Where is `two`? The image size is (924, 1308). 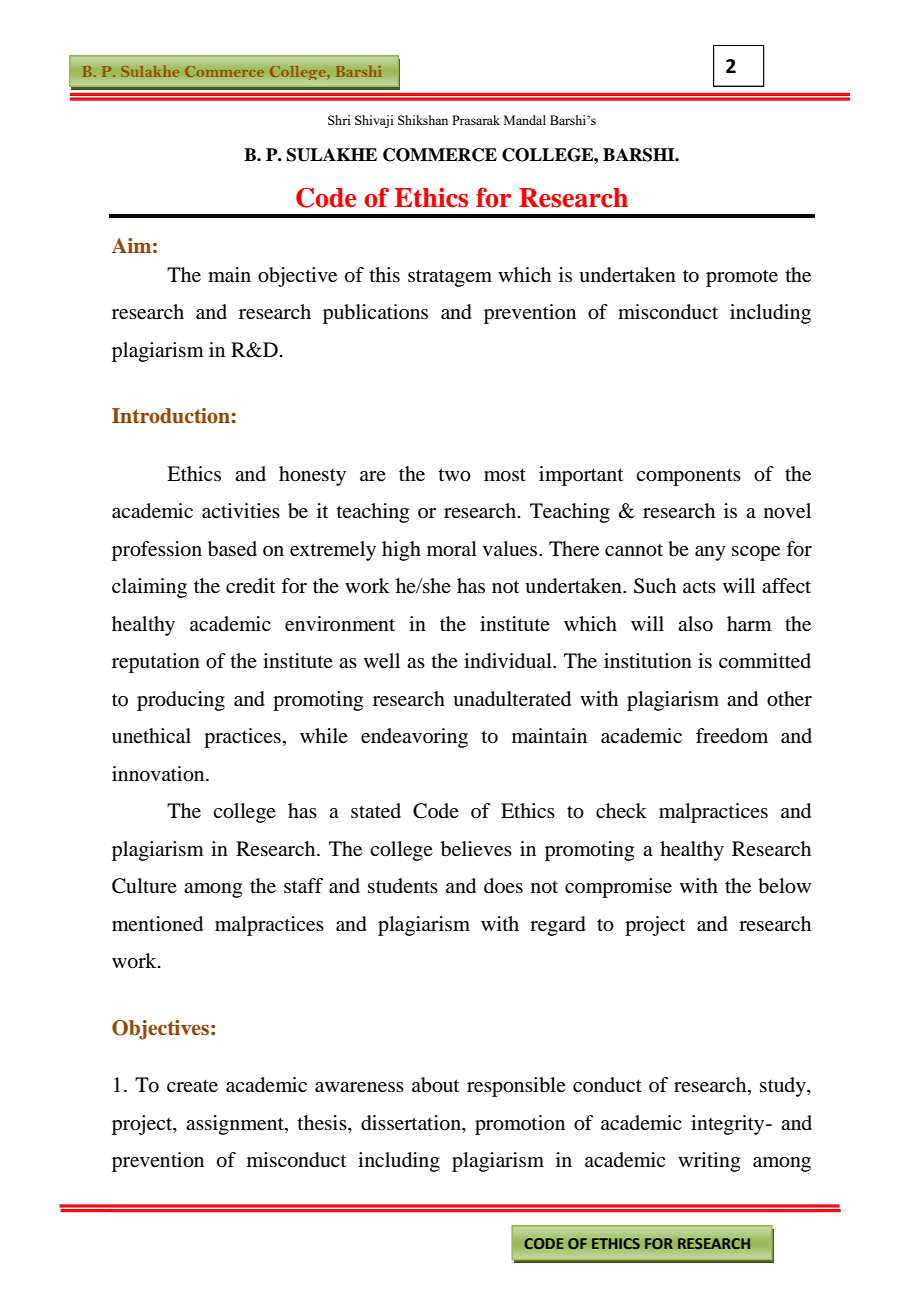 two is located at coordinates (455, 475).
